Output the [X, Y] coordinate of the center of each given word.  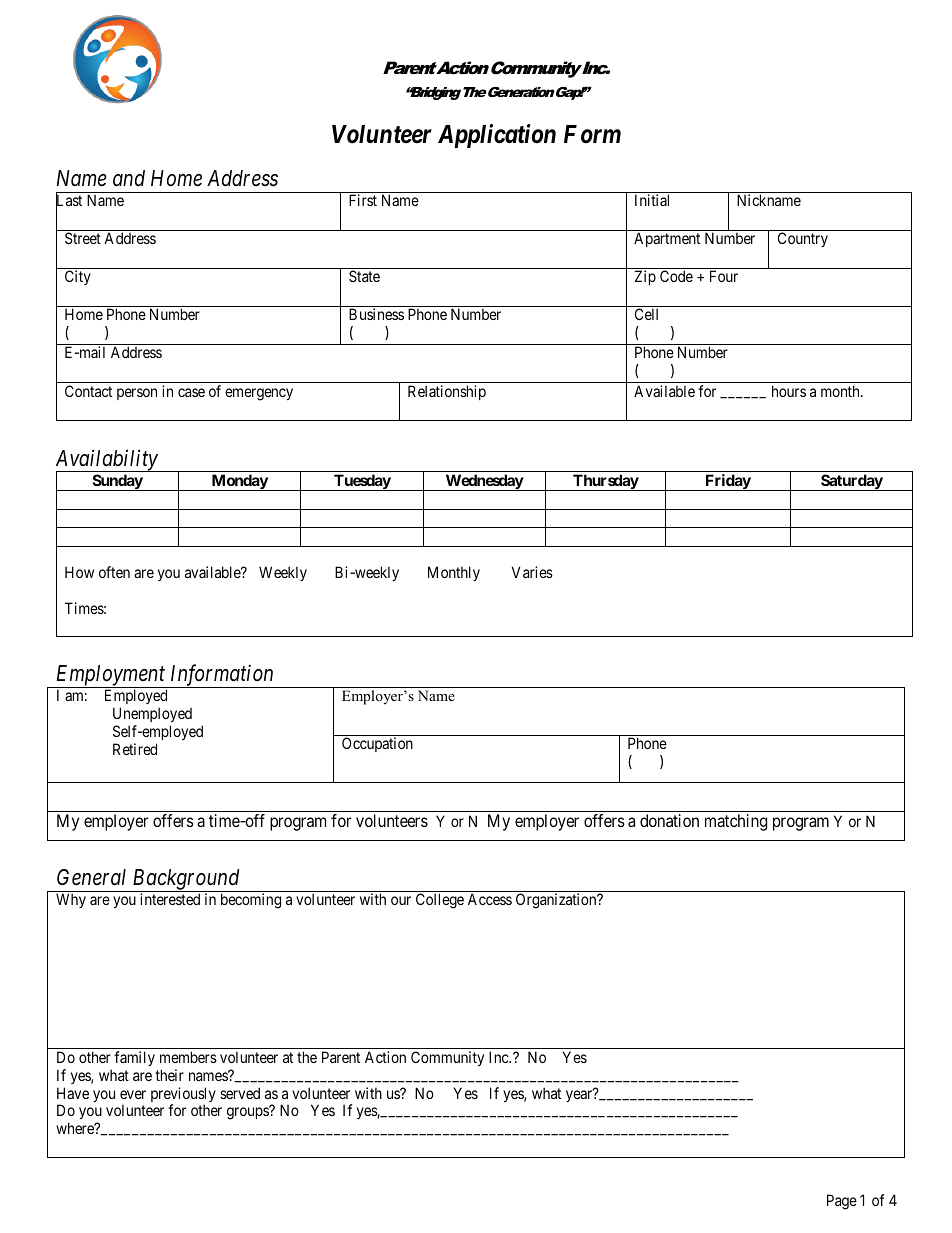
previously [183, 1096]
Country [803, 239]
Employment [111, 676]
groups [249, 1113]
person [137, 394]
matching [736, 822]
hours [789, 391]
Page [842, 1202]
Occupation [377, 744]
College [440, 901]
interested [170, 899]
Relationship [447, 392]
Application [497, 136]
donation [669, 820]
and [129, 178]
